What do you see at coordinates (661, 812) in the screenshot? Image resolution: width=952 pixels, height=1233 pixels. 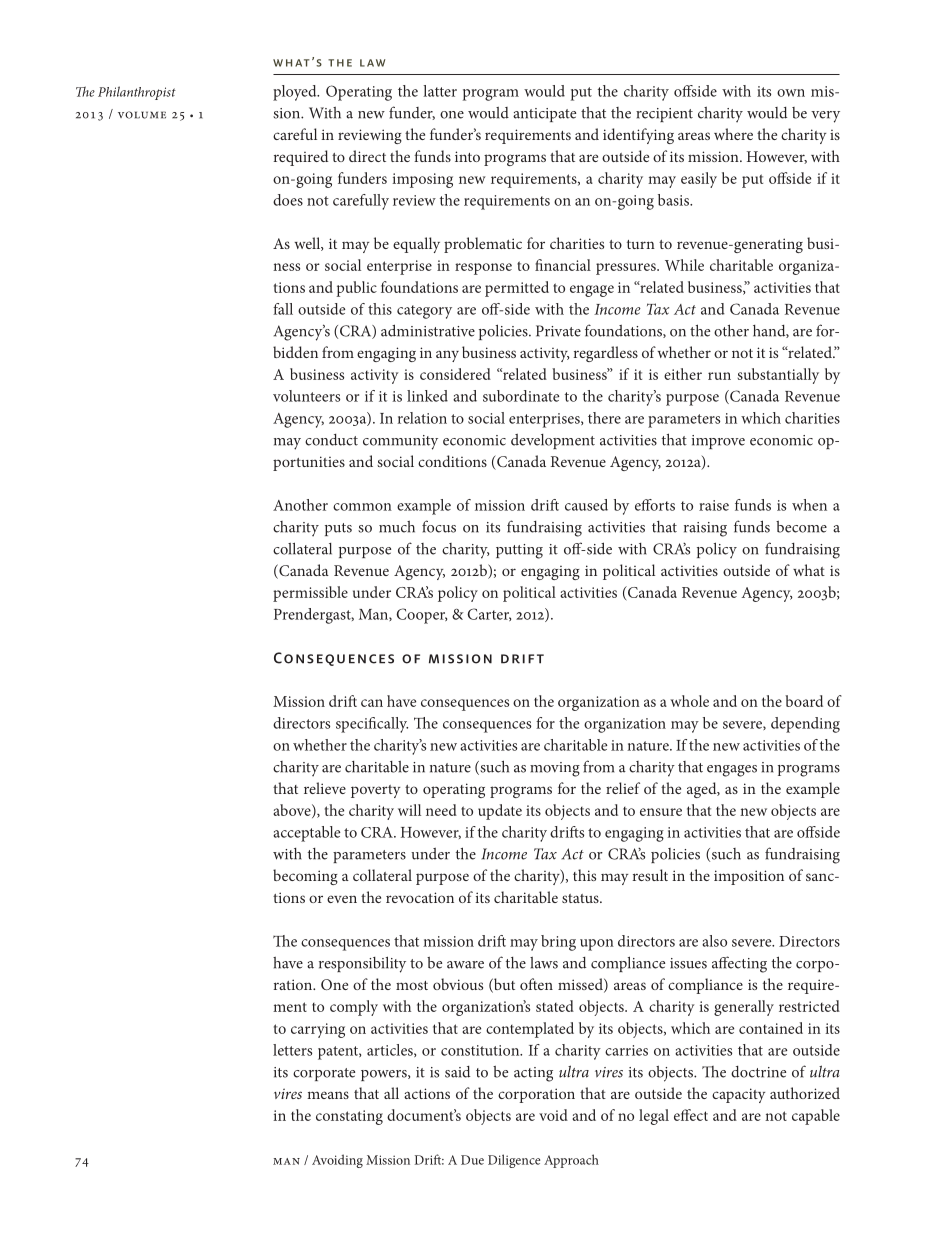 I see `ensure` at bounding box center [661, 812].
